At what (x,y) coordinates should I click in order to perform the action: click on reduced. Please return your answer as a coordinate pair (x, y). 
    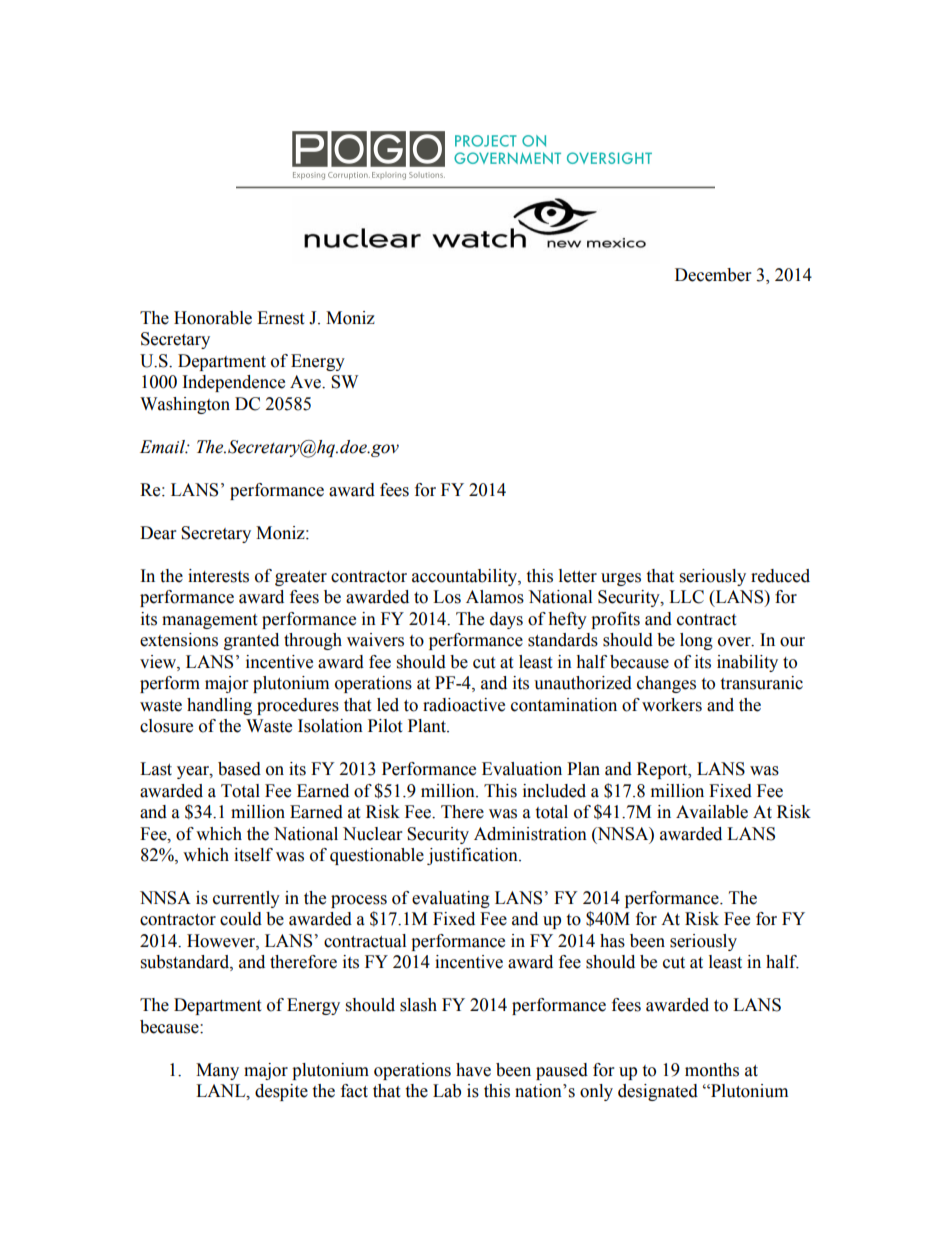
    Looking at the image, I should click on (780, 576).
